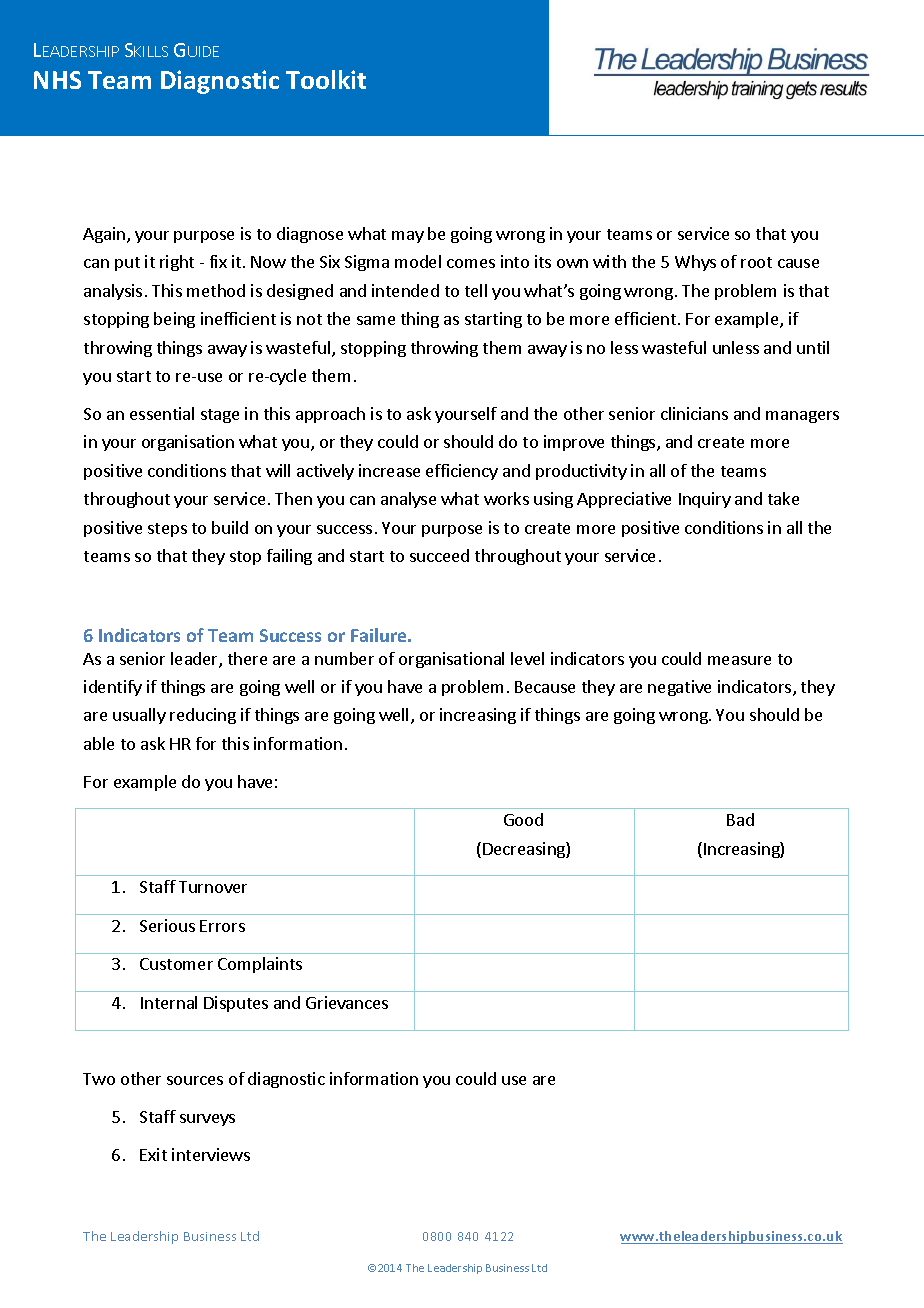 Image resolution: width=924 pixels, height=1308 pixels. Describe the element at coordinates (99, 743) in the document. I see `able` at that location.
